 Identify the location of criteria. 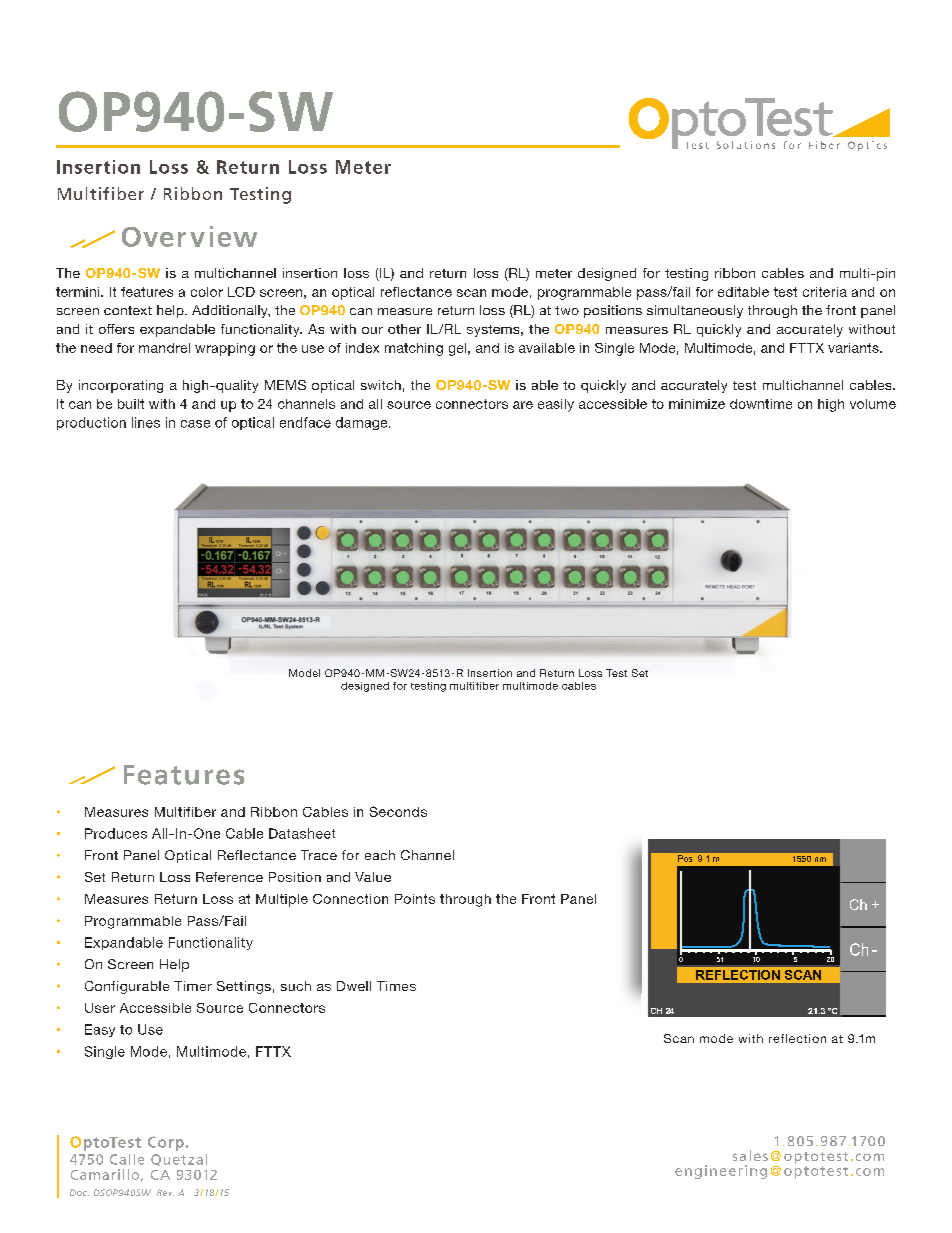
(825, 292).
